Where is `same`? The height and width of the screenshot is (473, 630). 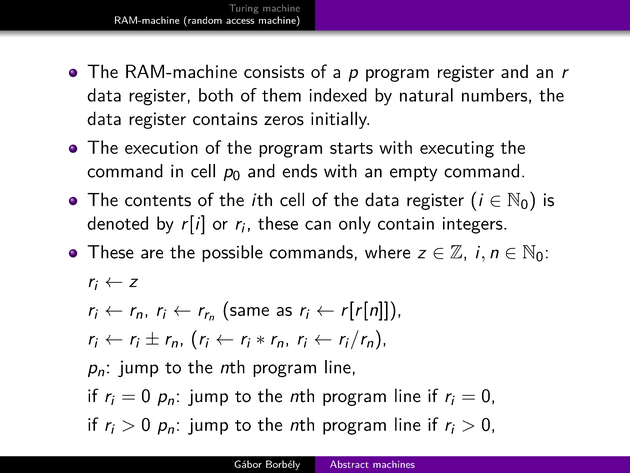 same is located at coordinates (249, 311).
